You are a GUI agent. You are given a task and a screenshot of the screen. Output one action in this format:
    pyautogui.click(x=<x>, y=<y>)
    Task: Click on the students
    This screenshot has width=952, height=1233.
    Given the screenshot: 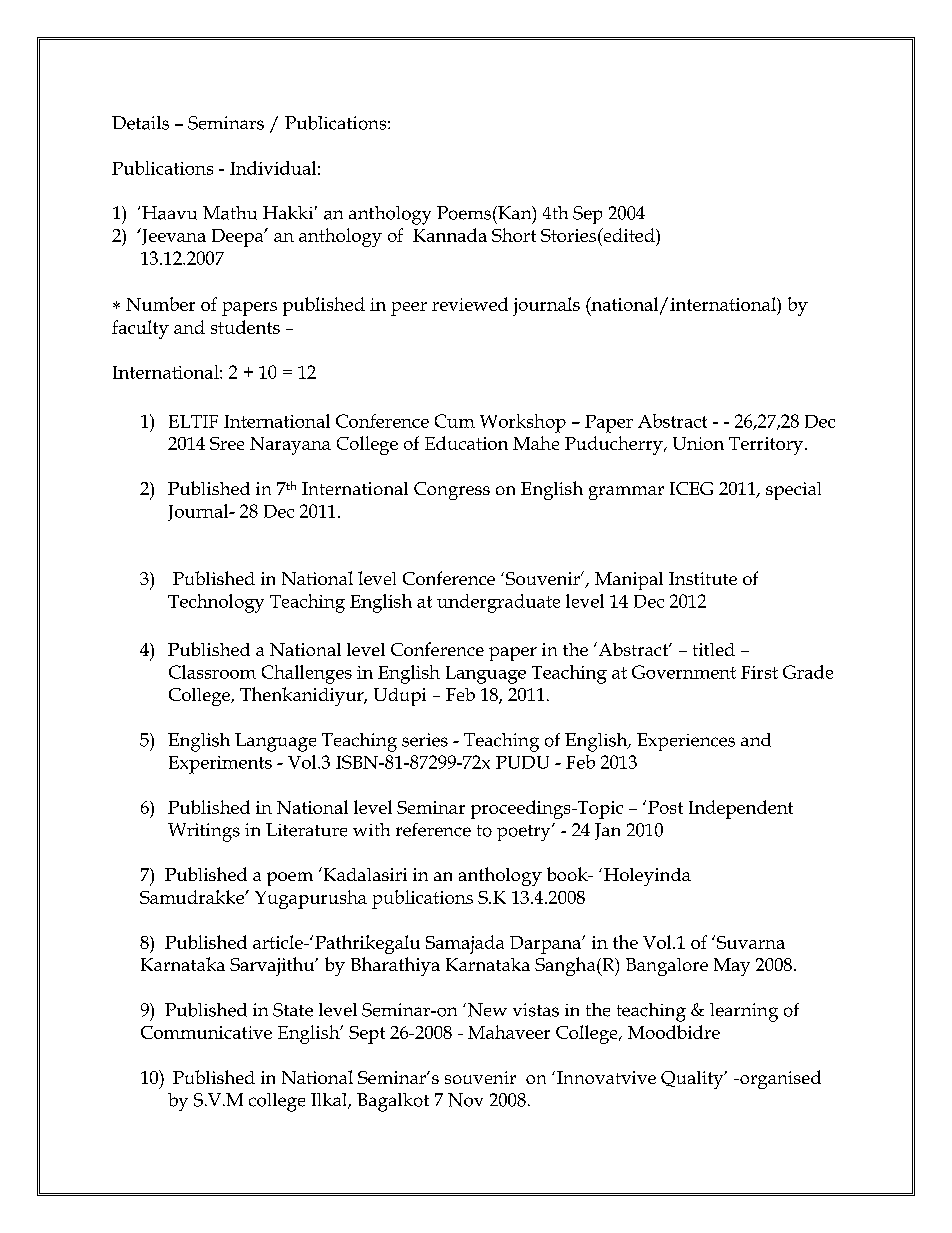 What is the action you would take?
    pyautogui.click(x=245, y=327)
